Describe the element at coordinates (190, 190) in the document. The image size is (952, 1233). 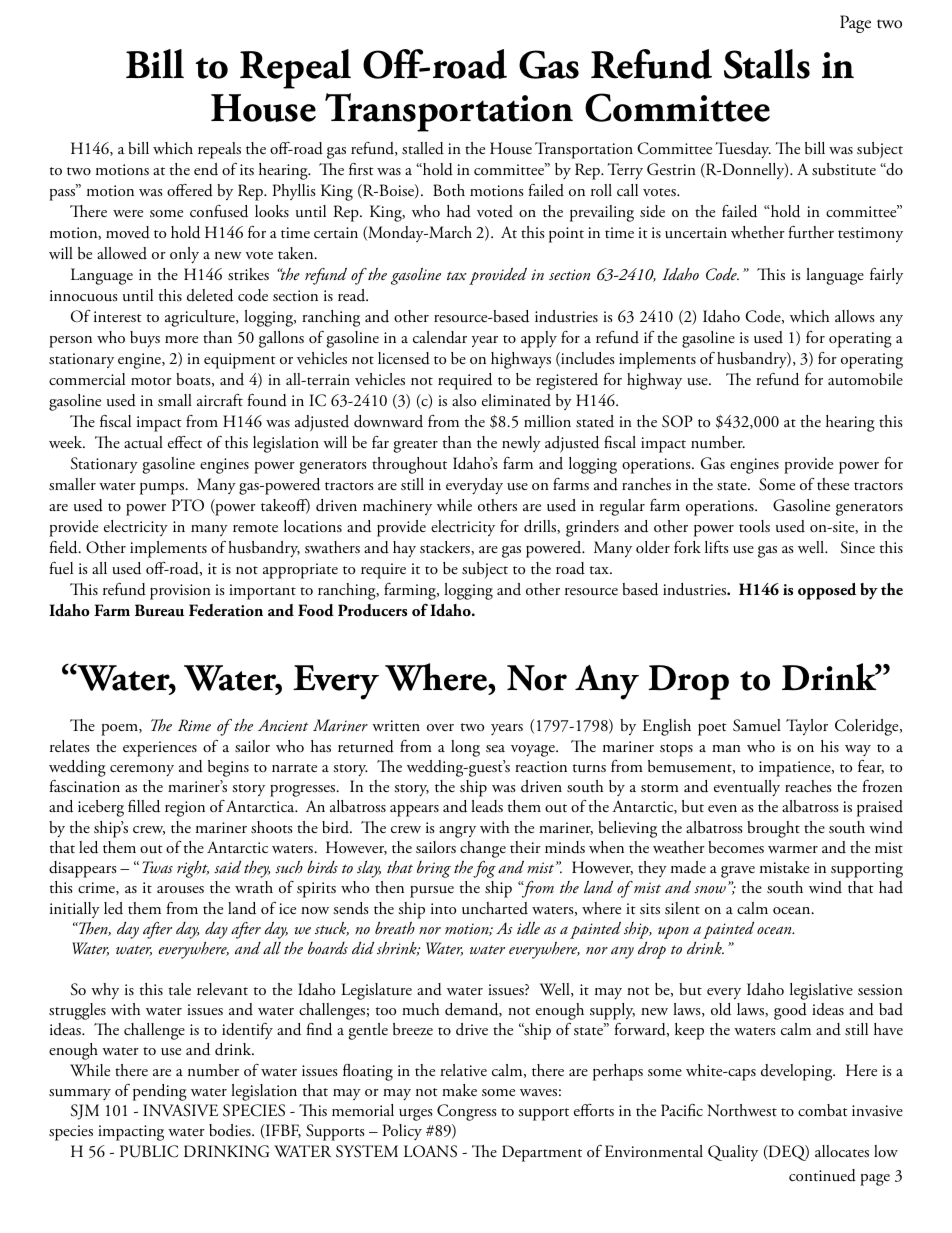
I see `offered` at that location.
